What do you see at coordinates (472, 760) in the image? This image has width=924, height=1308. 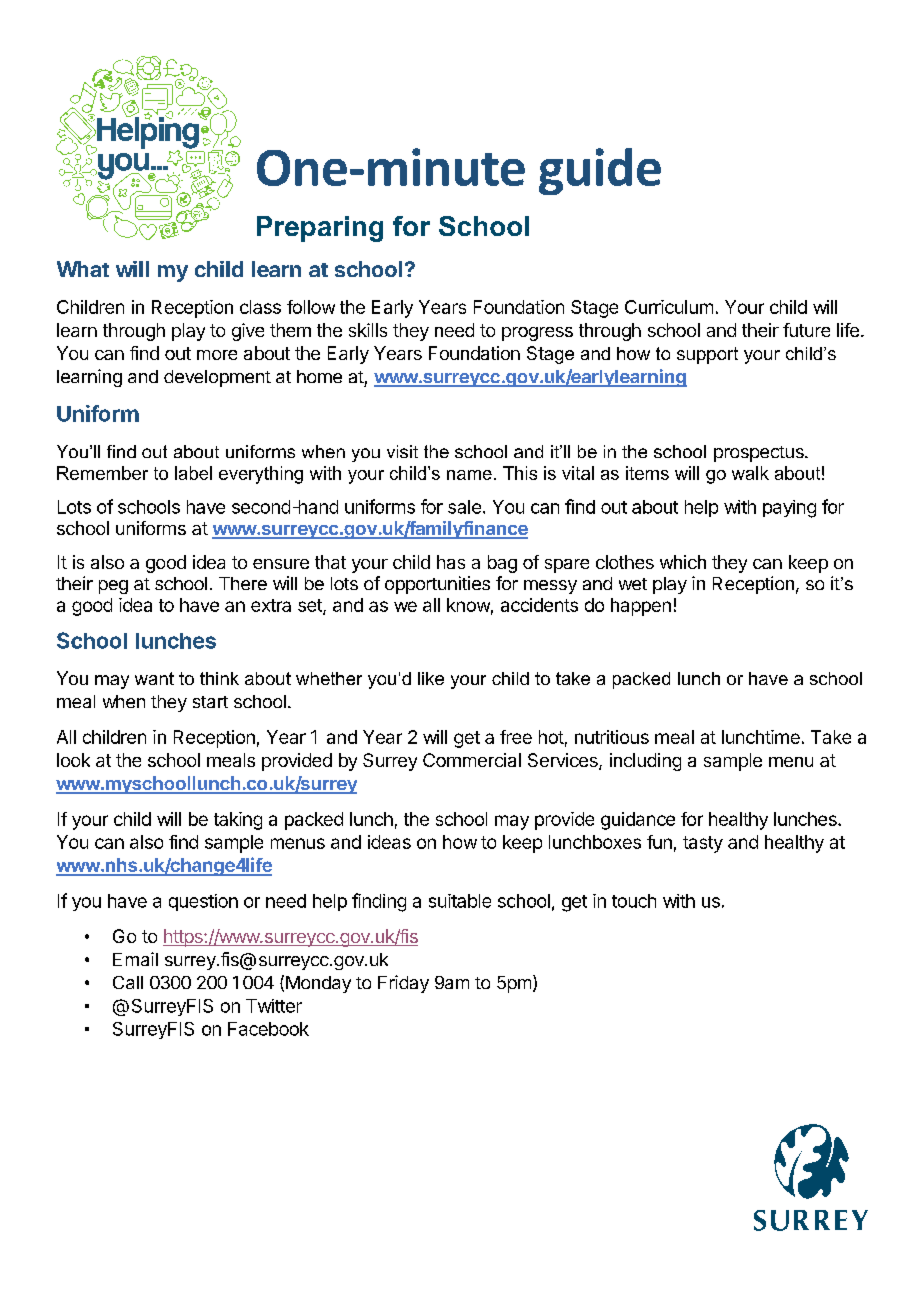 I see `Commercial` at bounding box center [472, 760].
